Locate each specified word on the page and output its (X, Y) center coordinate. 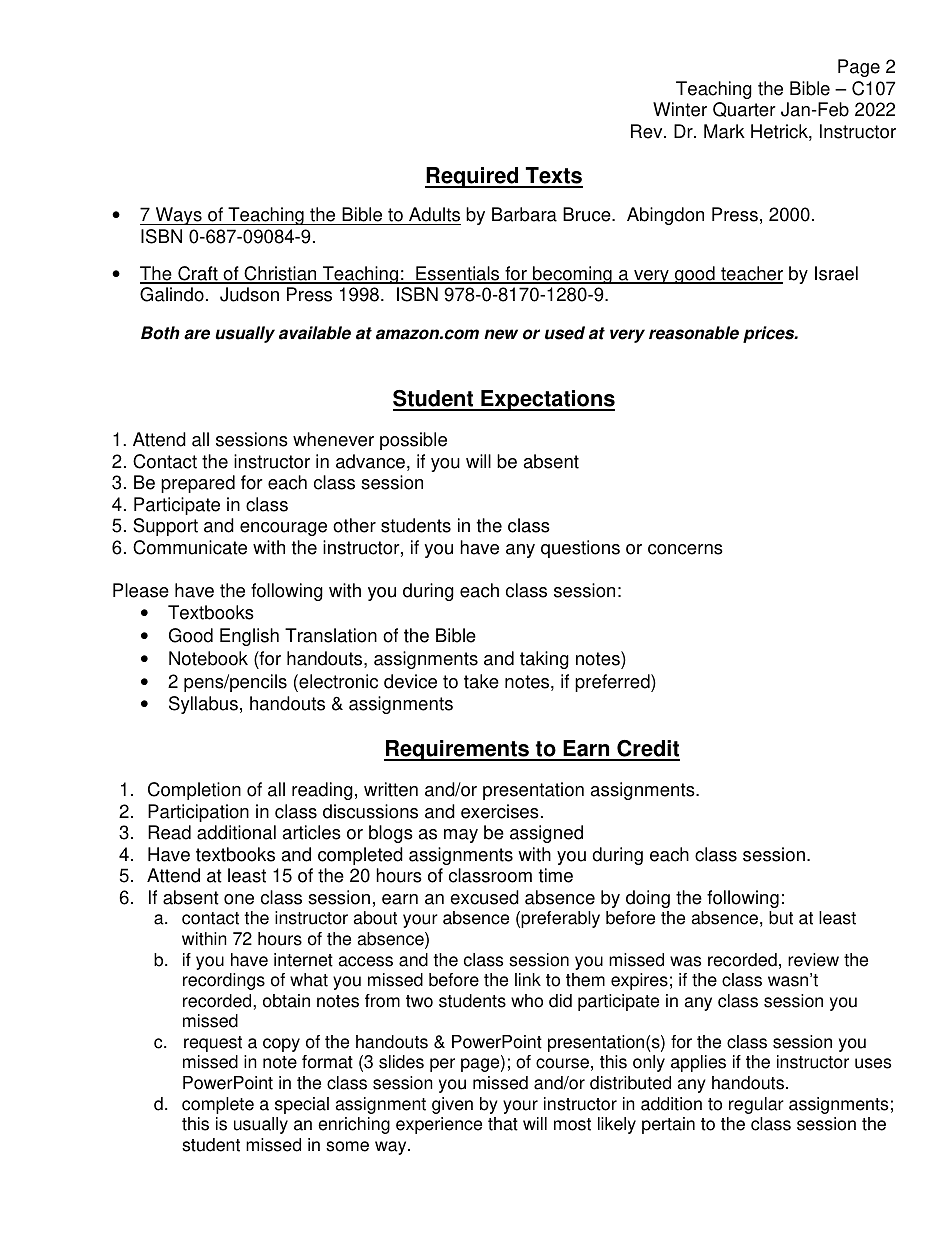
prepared (198, 484)
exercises (500, 811)
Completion (194, 791)
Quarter (744, 109)
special (302, 1105)
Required (473, 177)
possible (413, 441)
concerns (685, 549)
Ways (179, 216)
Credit (647, 750)
